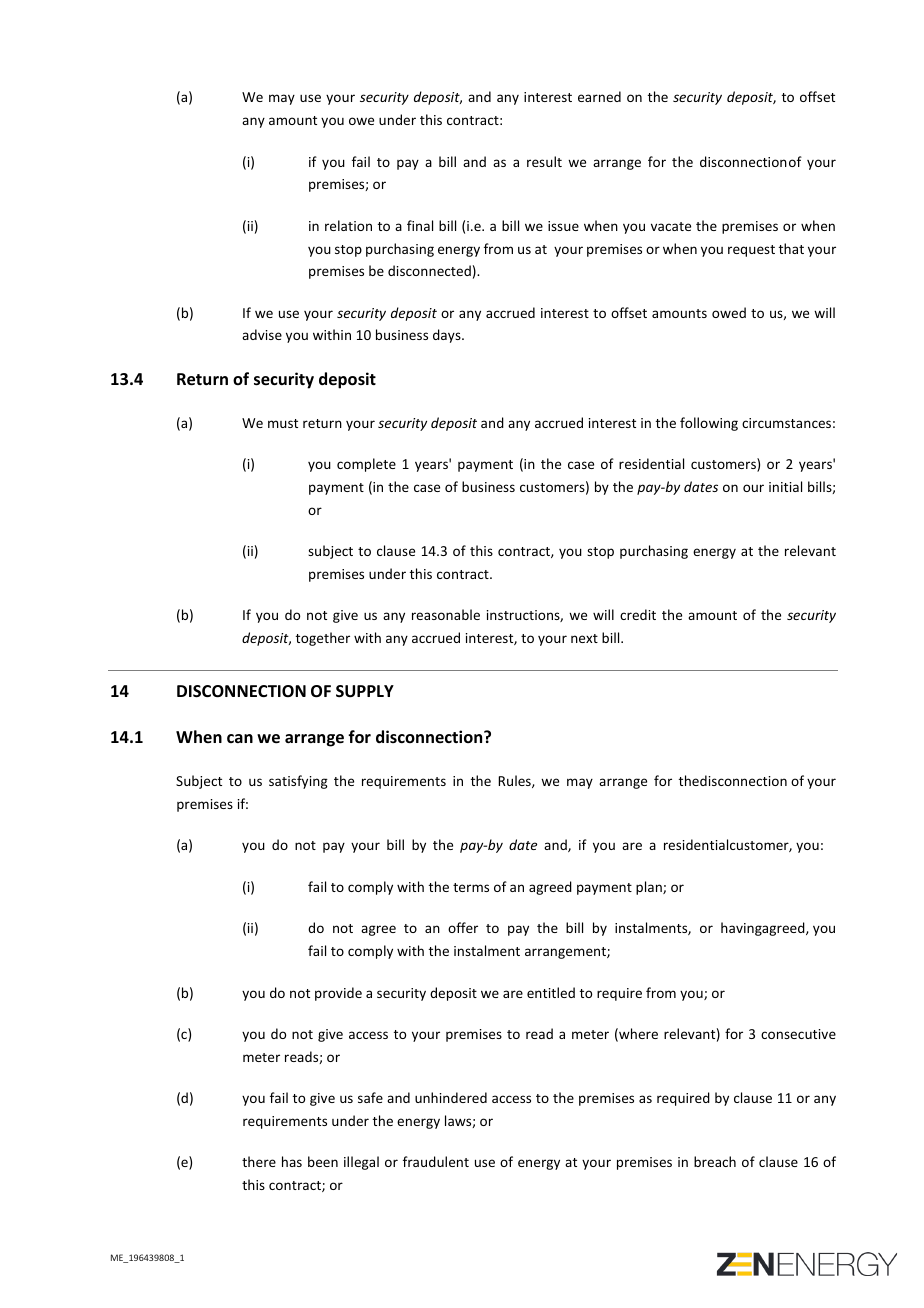 The width and height of the document is (924, 1308). Describe the element at coordinates (323, 1161) in the document. I see `been` at that location.
